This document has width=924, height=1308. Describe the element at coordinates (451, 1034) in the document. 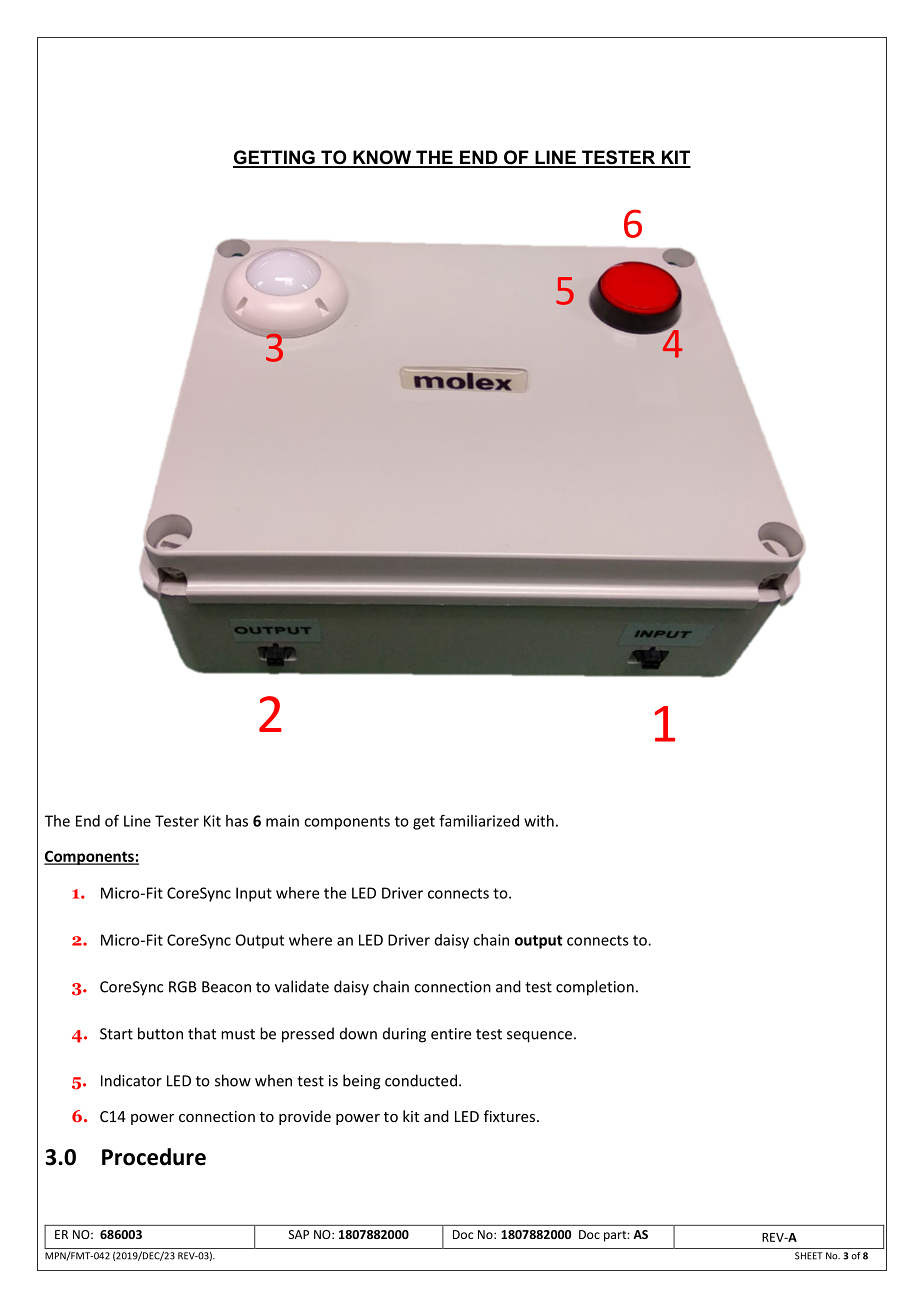

I see `entire` at that location.
